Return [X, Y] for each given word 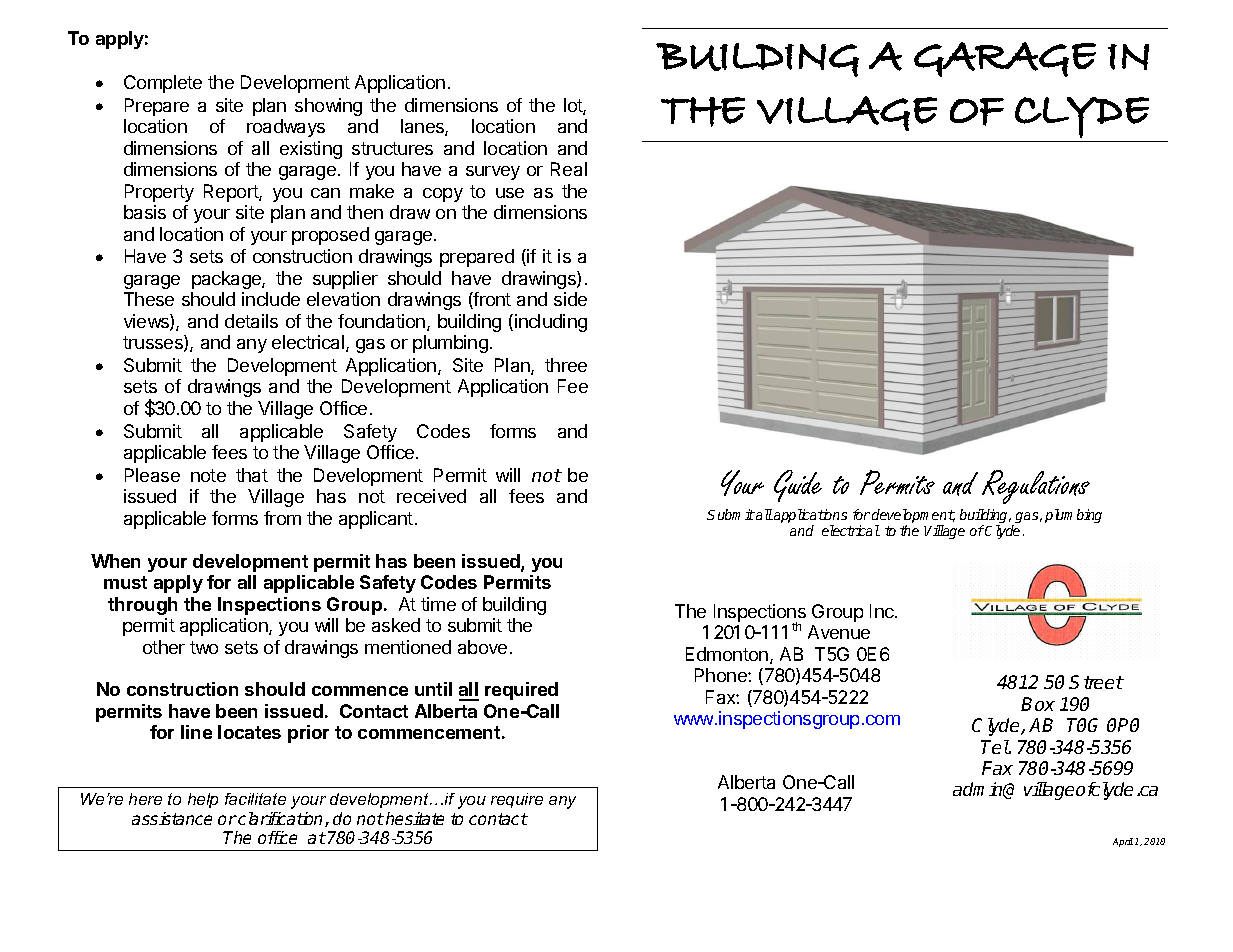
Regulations [1036, 487]
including [551, 323]
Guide [798, 486]
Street [1096, 682]
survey [493, 173]
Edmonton [728, 655]
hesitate [415, 818]
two [204, 647]
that [252, 475]
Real [569, 169]
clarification [281, 819]
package [227, 280]
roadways [286, 128]
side [570, 299]
